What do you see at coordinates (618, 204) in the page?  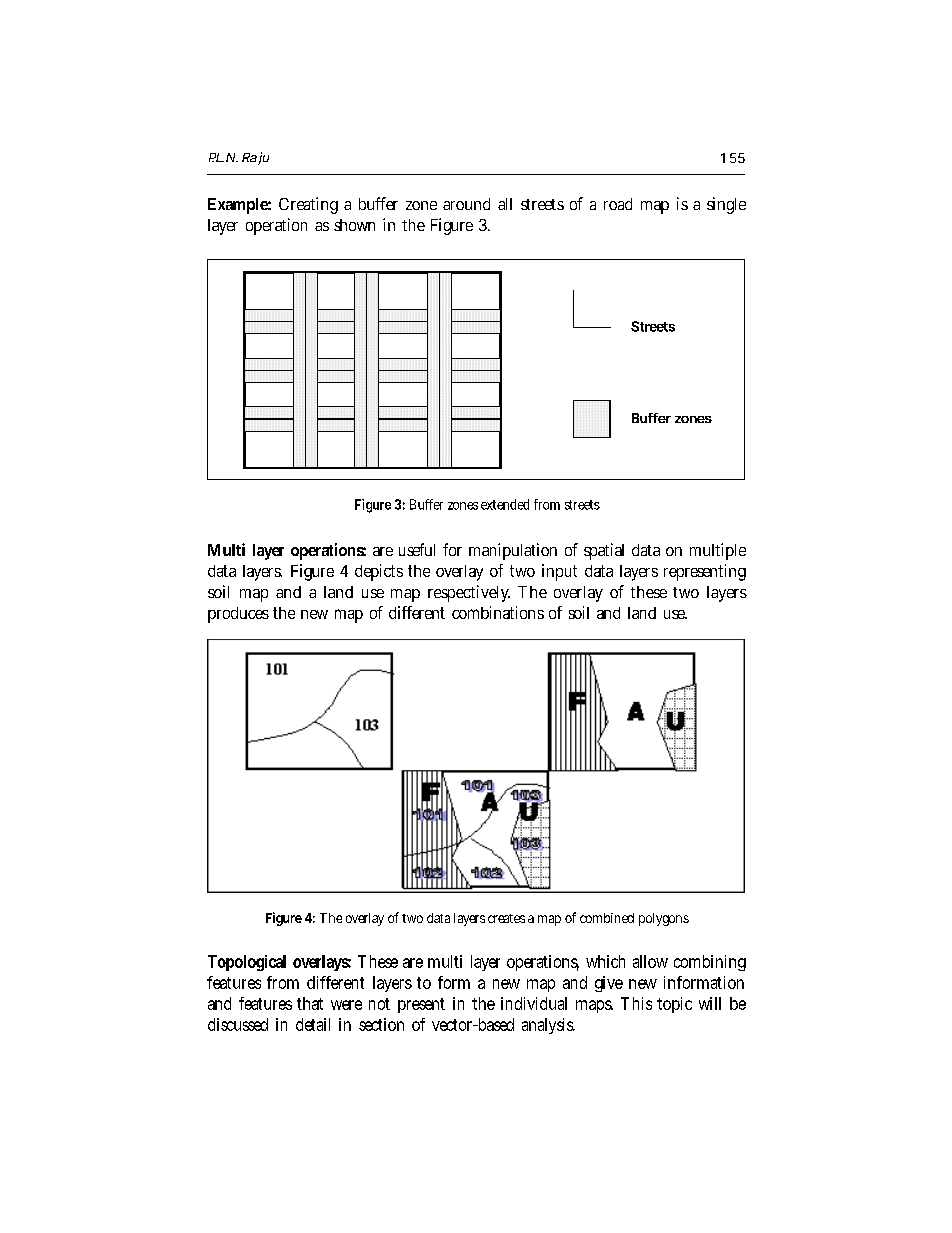 I see `road` at bounding box center [618, 204].
